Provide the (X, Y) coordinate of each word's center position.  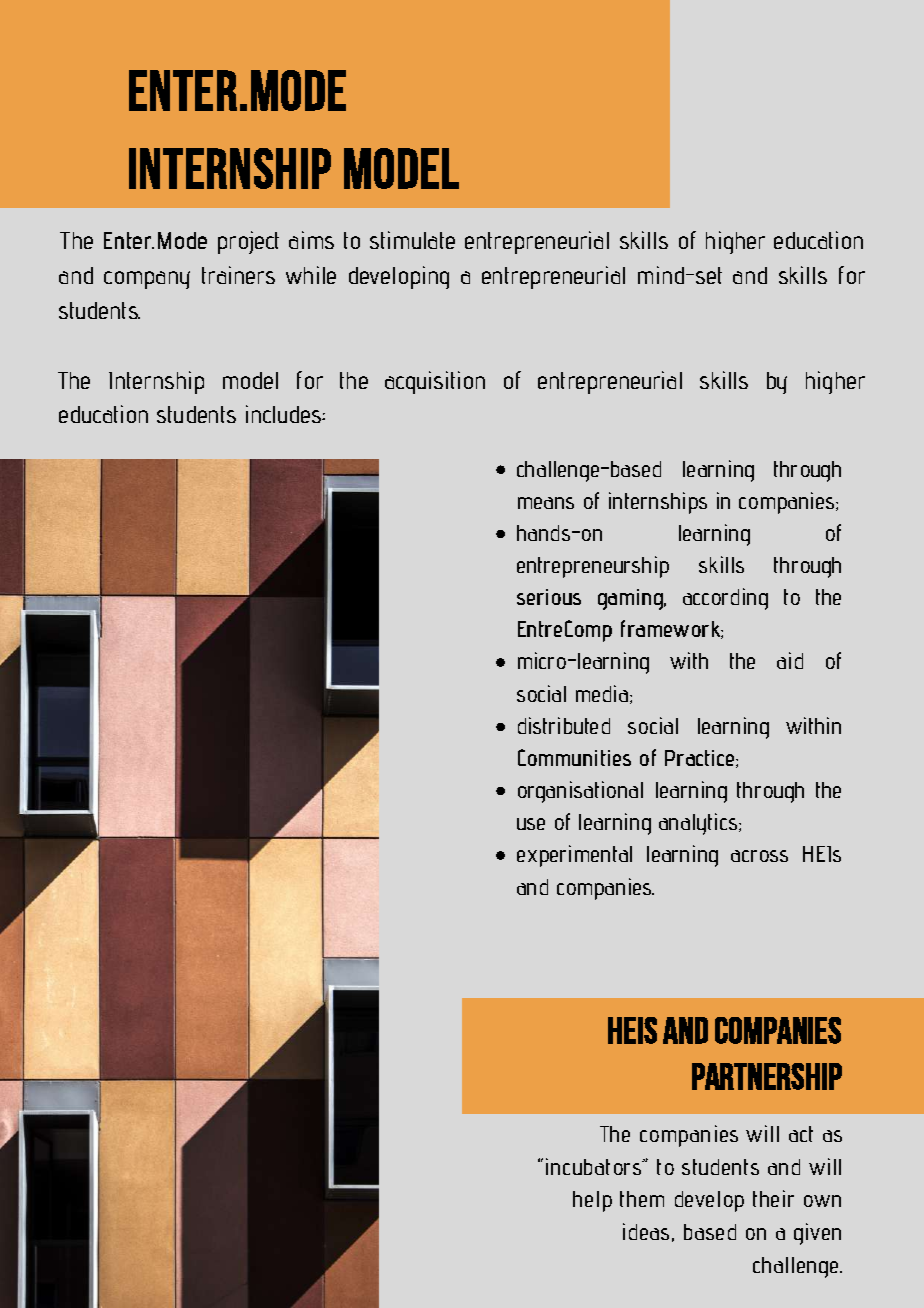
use (531, 824)
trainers (238, 275)
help (592, 1201)
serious (549, 597)
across (759, 856)
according (725, 599)
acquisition (435, 382)
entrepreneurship (593, 567)
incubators (595, 1166)
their (773, 1198)
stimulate (412, 240)
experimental (574, 856)
